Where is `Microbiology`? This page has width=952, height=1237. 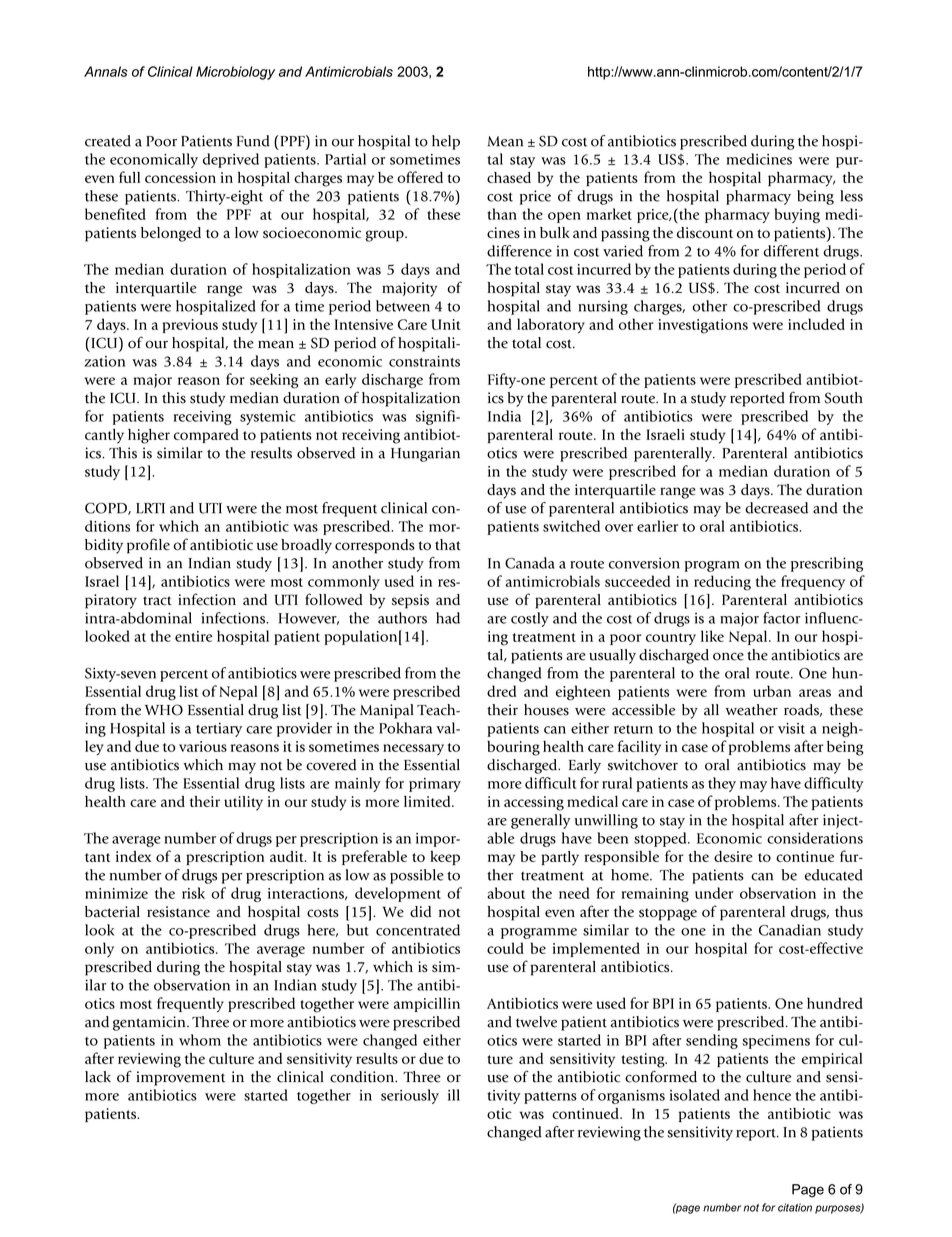
Microbiology is located at coordinates (235, 73).
